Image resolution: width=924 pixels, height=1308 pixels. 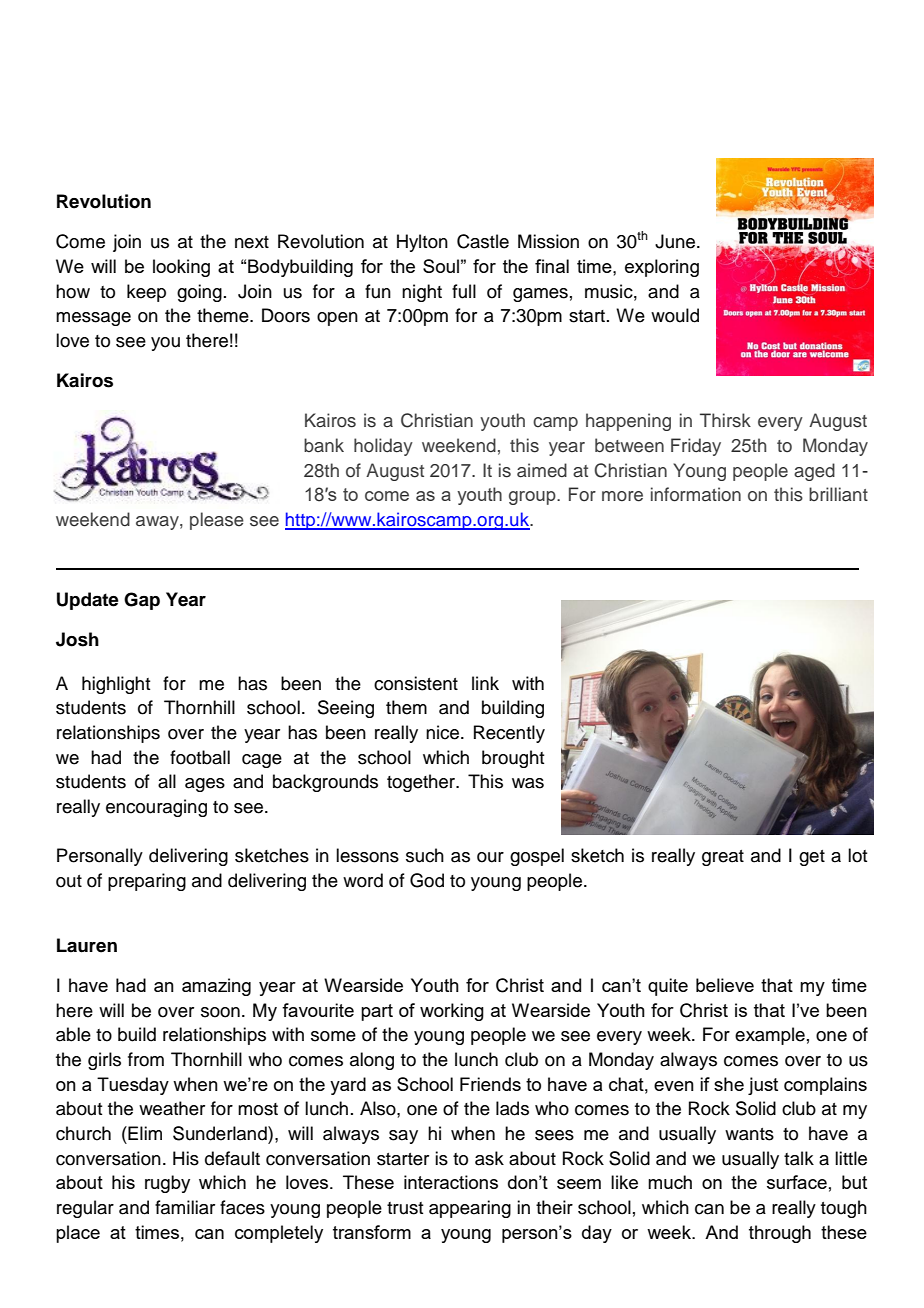 What do you see at coordinates (676, 241) in the screenshot?
I see `June` at bounding box center [676, 241].
